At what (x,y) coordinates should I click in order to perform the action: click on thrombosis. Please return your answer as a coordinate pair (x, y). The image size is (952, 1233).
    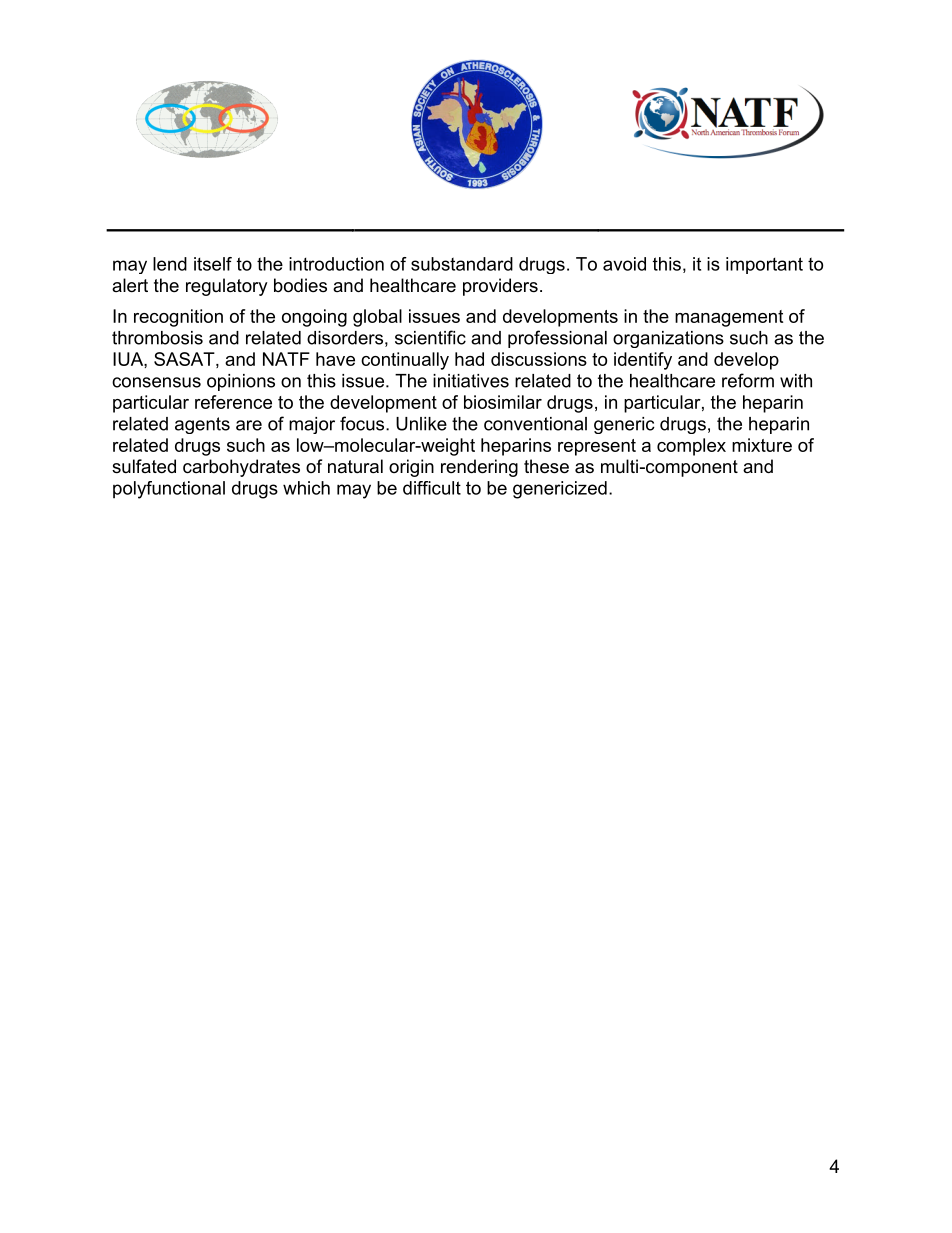
    Looking at the image, I should click on (157, 338).
